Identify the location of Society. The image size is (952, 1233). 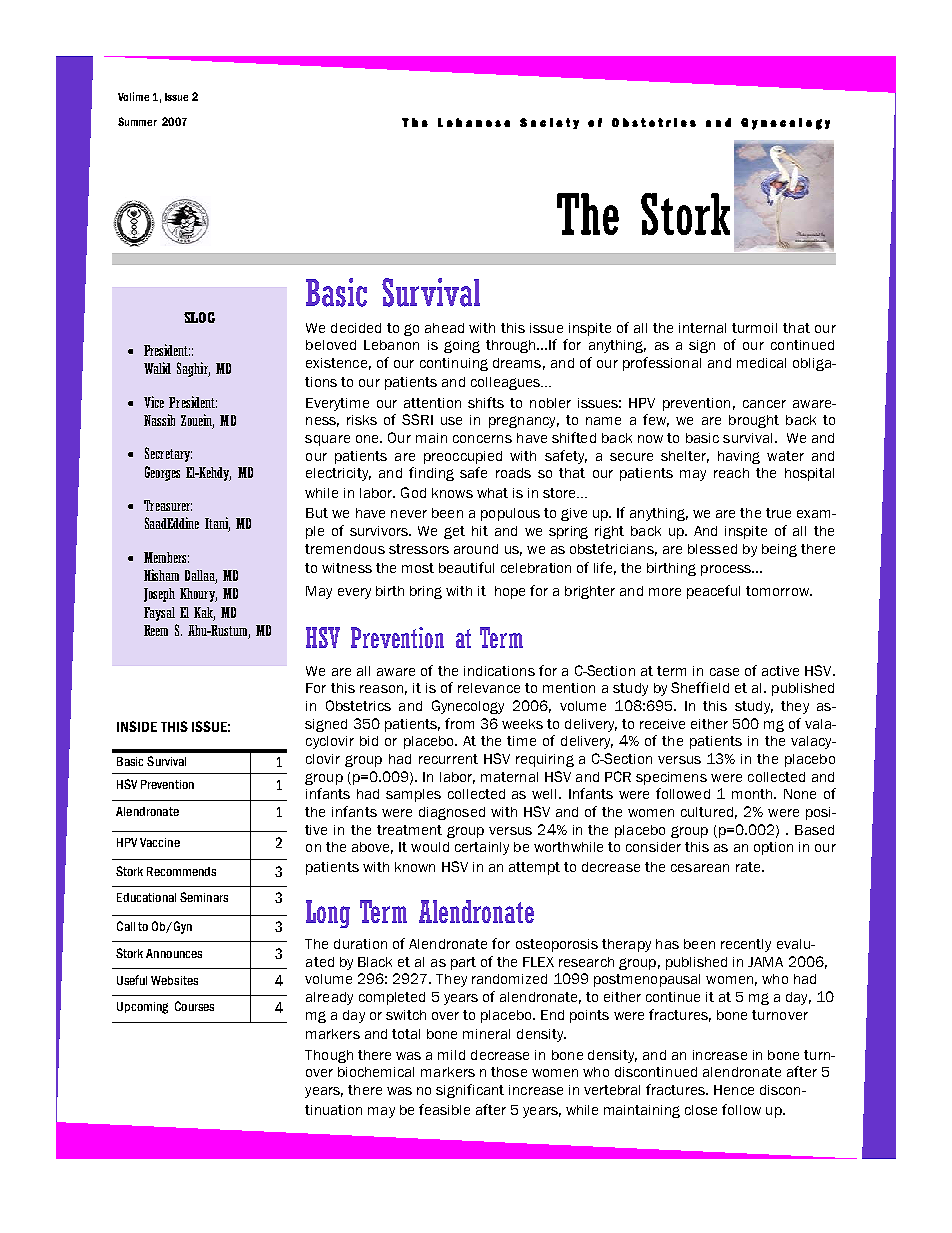
(549, 123).
